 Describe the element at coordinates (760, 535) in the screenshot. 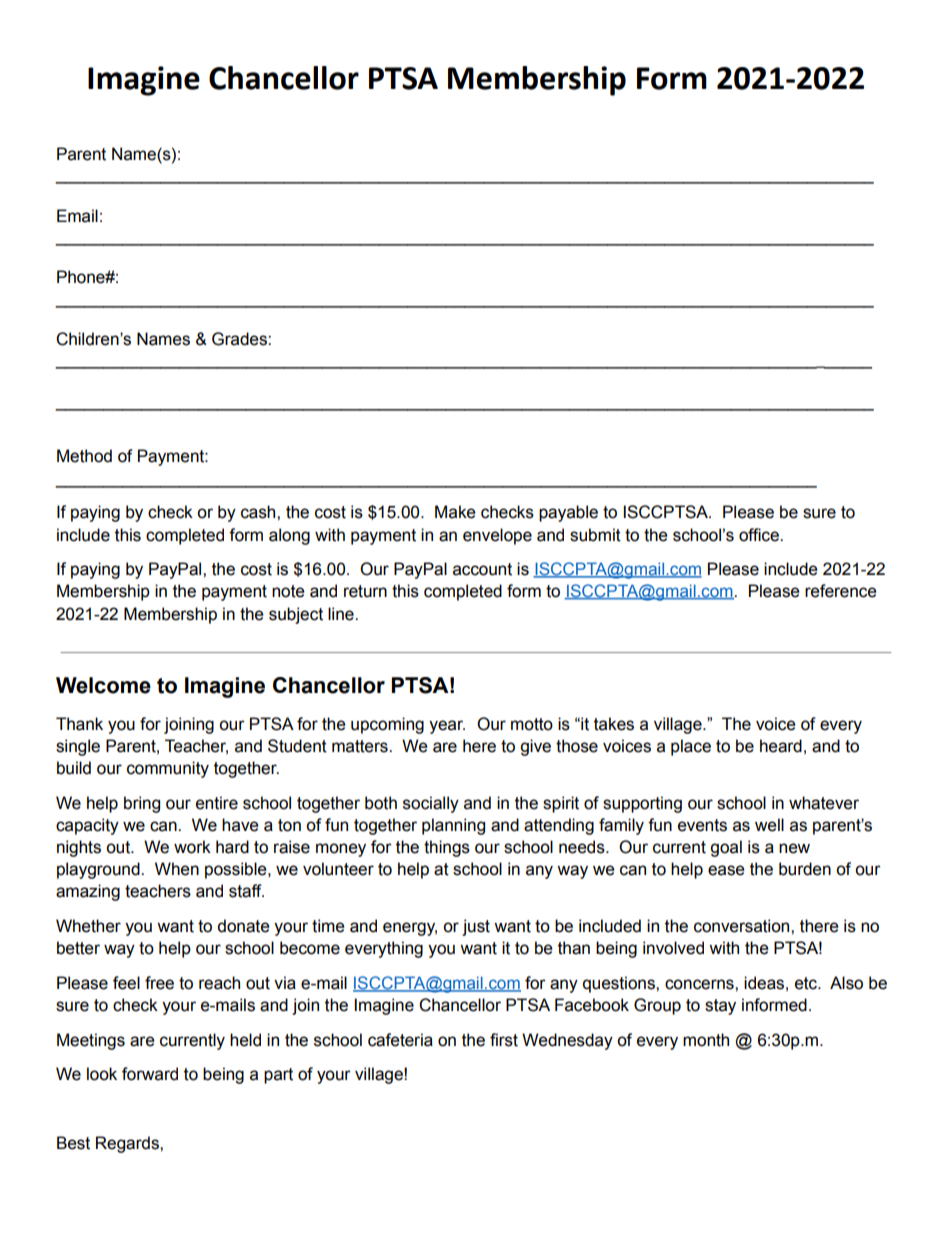

I see `office` at that location.
